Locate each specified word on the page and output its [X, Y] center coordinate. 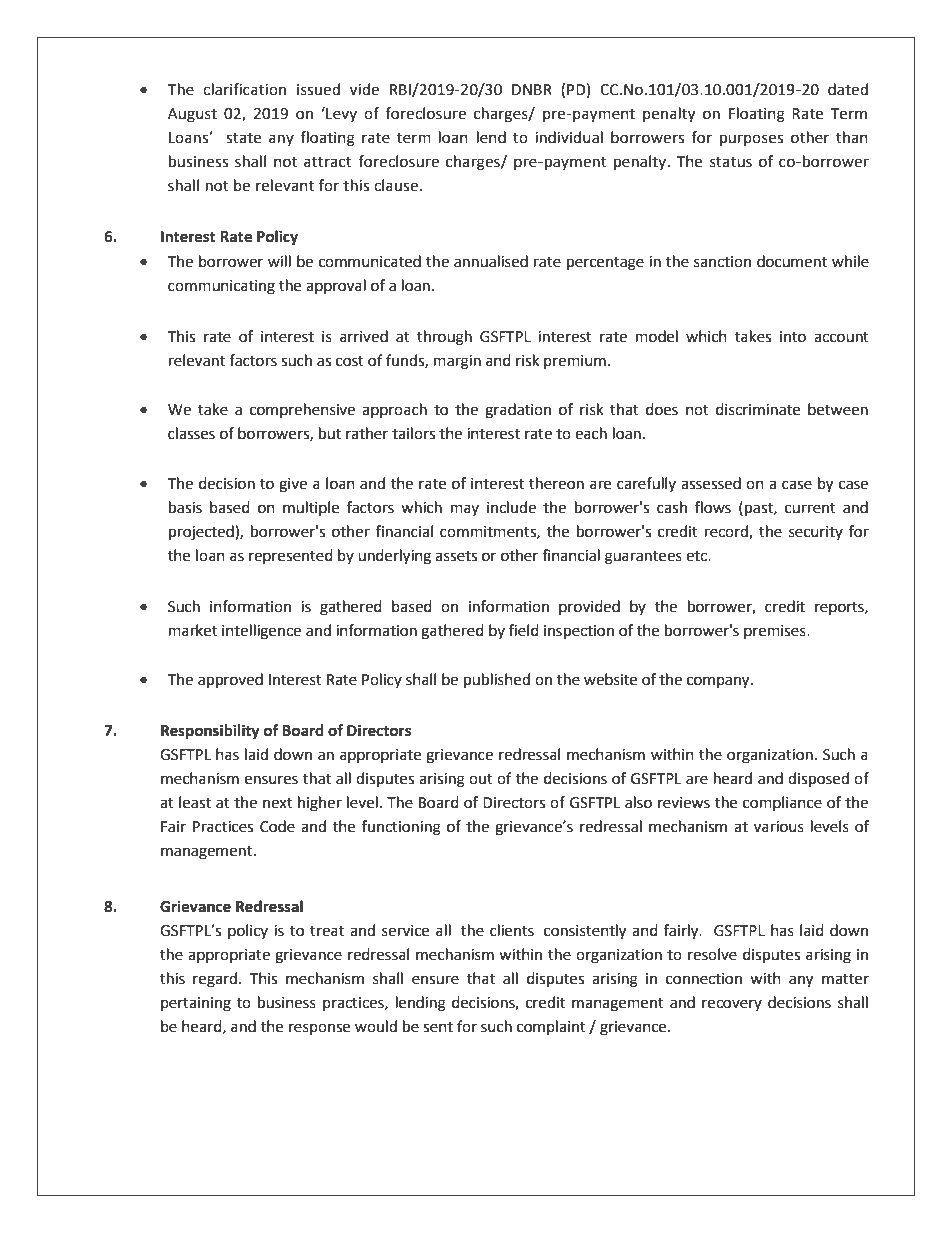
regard [215, 980]
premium [575, 362]
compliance [782, 803]
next [278, 803]
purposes [751, 140]
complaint [551, 1027]
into [793, 337]
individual [569, 137]
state [243, 138]
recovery [732, 1005]
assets [456, 556]
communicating [221, 287]
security [816, 533]
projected [202, 533]
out [481, 779]
